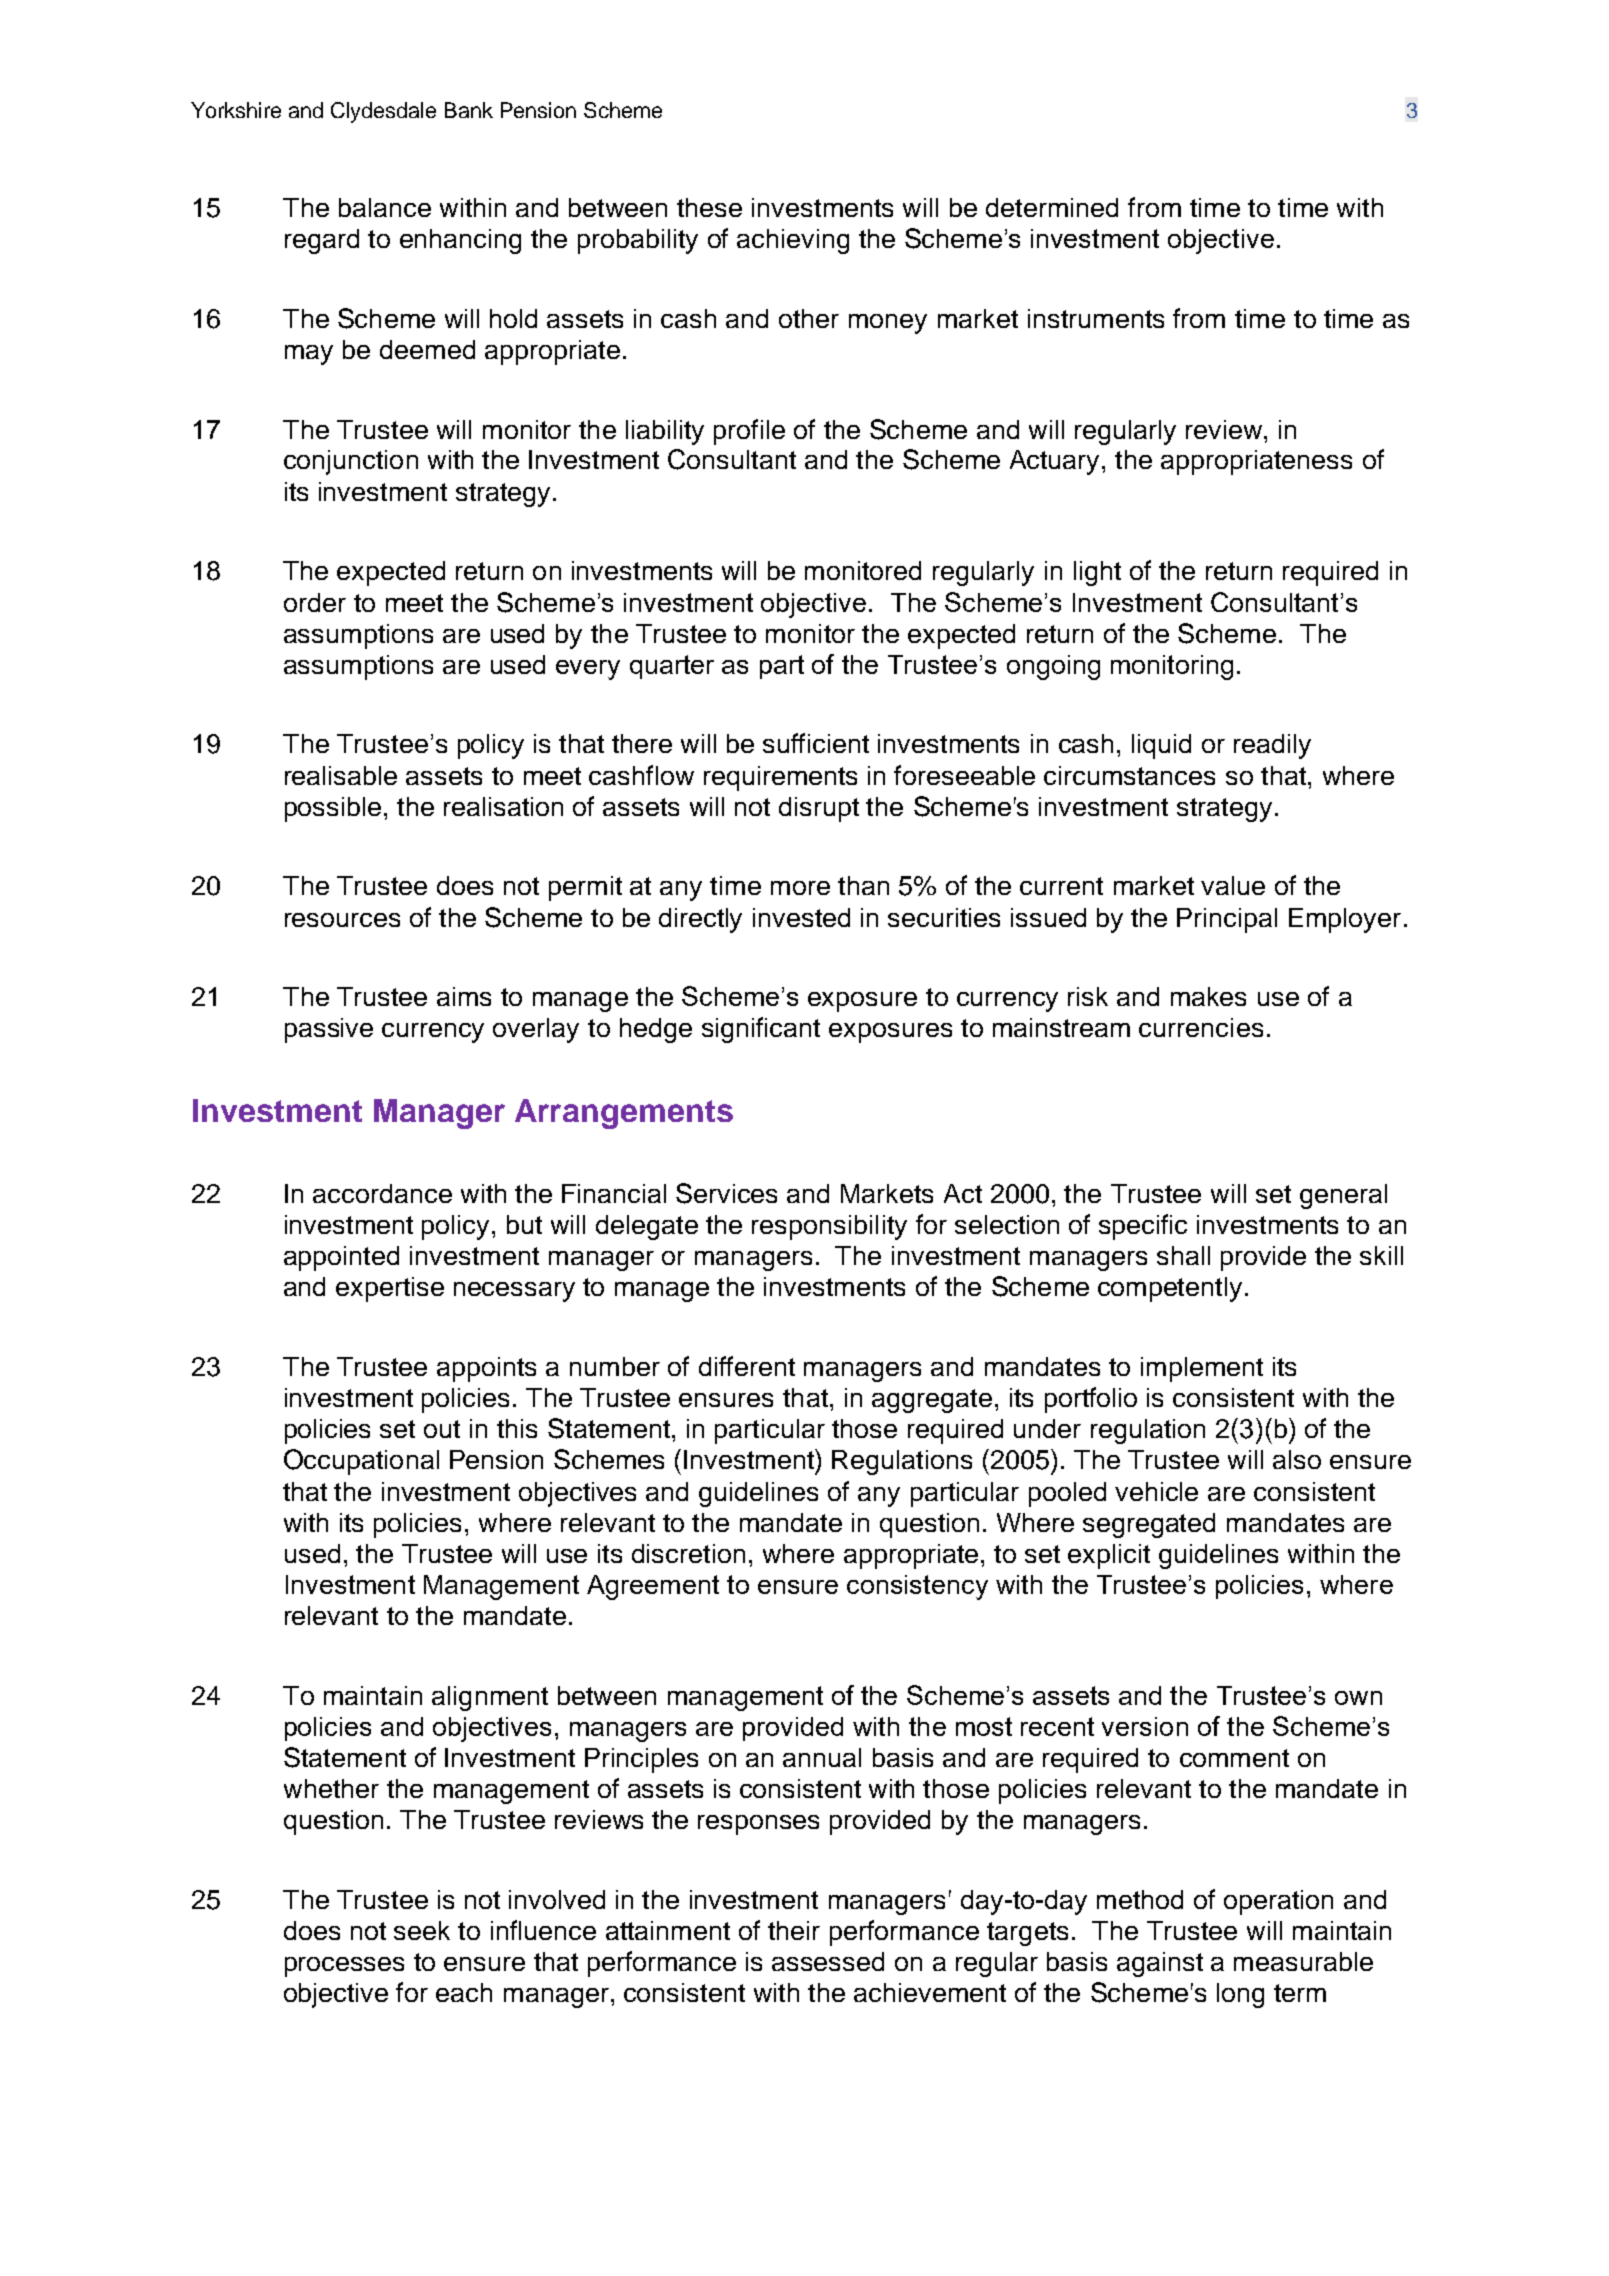  I want to click on their, so click(794, 1930).
